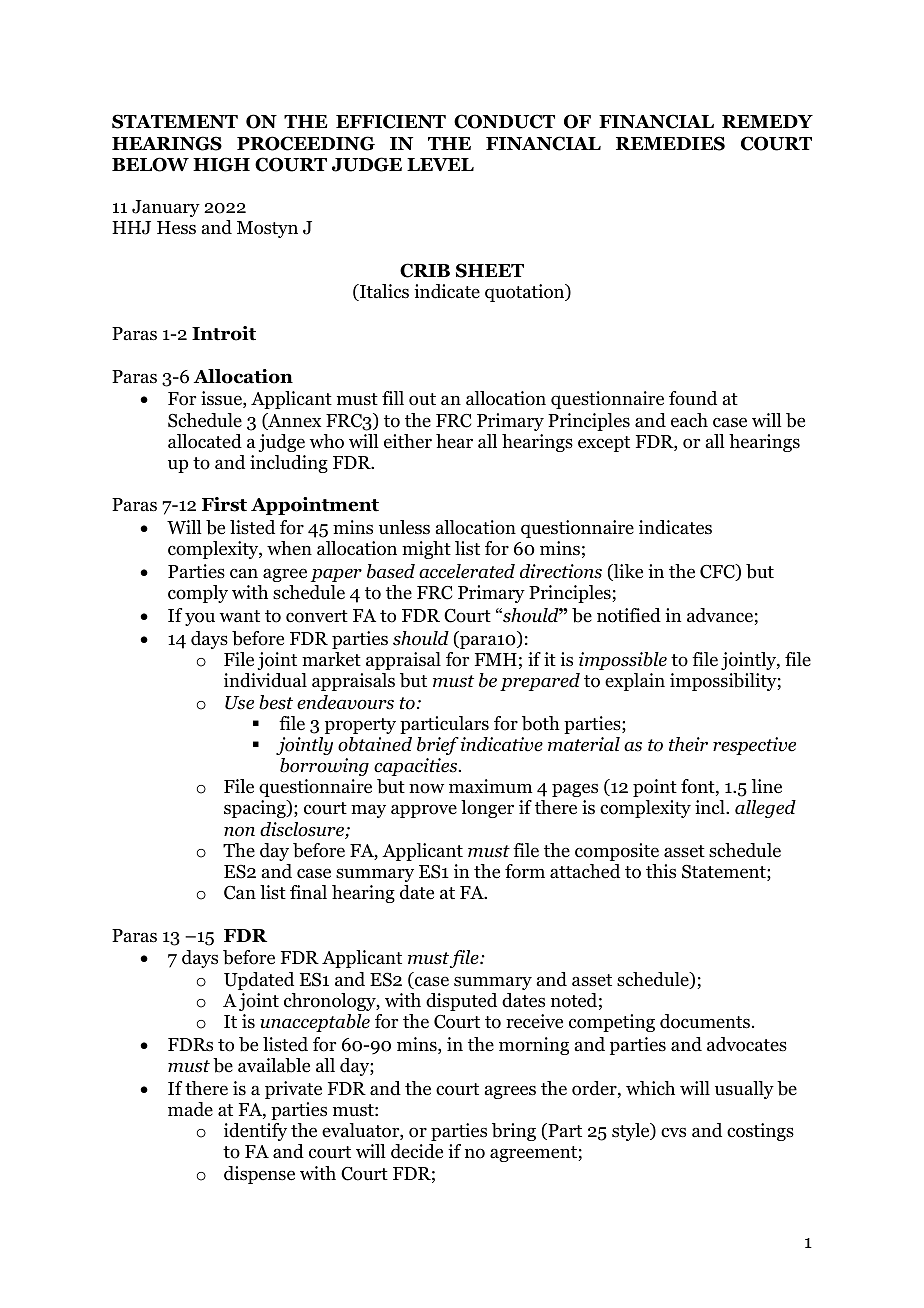 This page has width=924, height=1308. Describe the element at coordinates (670, 143) in the page. I see `REMEDIES` at that location.
